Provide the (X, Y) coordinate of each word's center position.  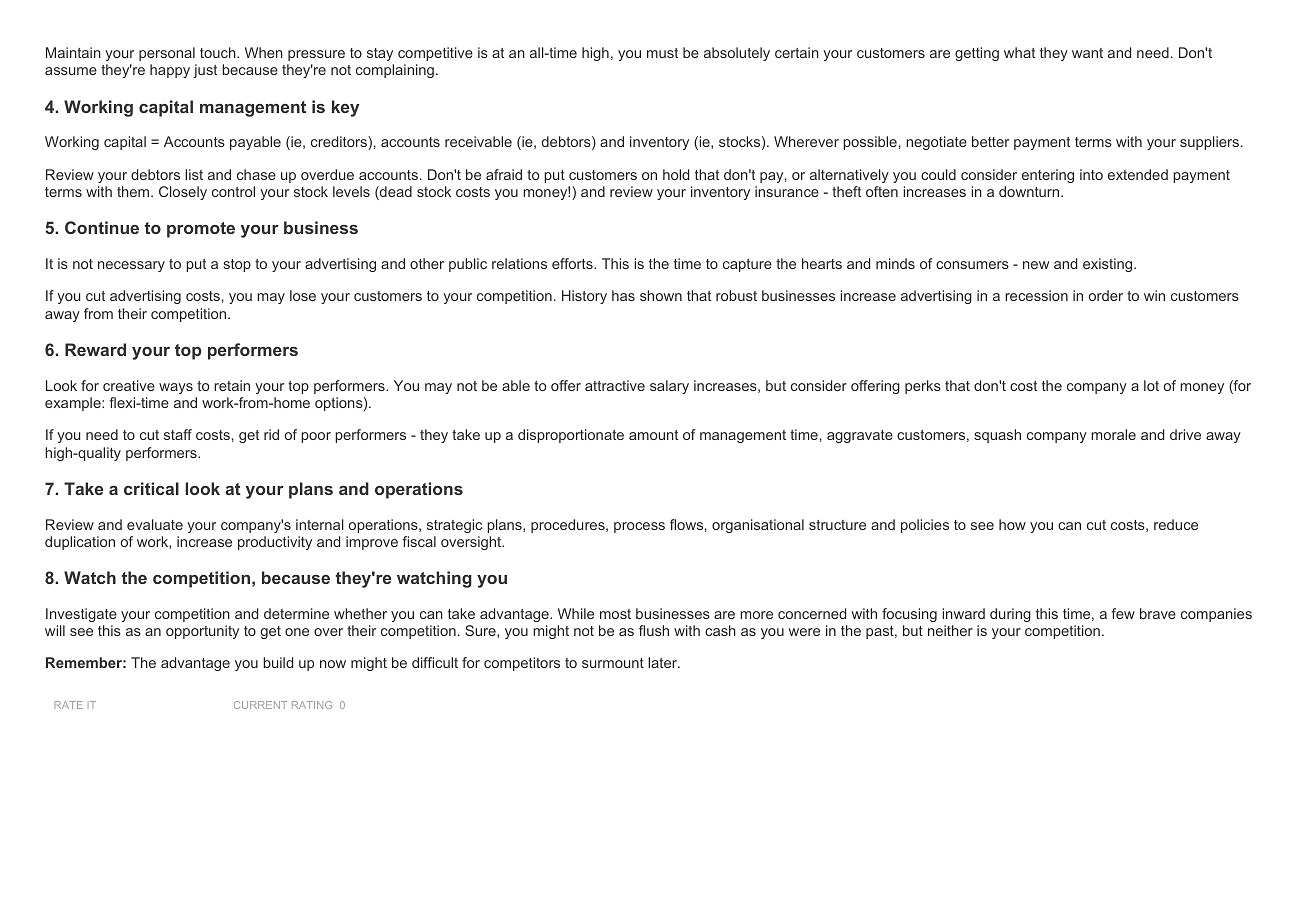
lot (1151, 385)
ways (176, 388)
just (205, 71)
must (662, 53)
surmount (613, 663)
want (1087, 53)
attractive (615, 385)
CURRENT (260, 705)
